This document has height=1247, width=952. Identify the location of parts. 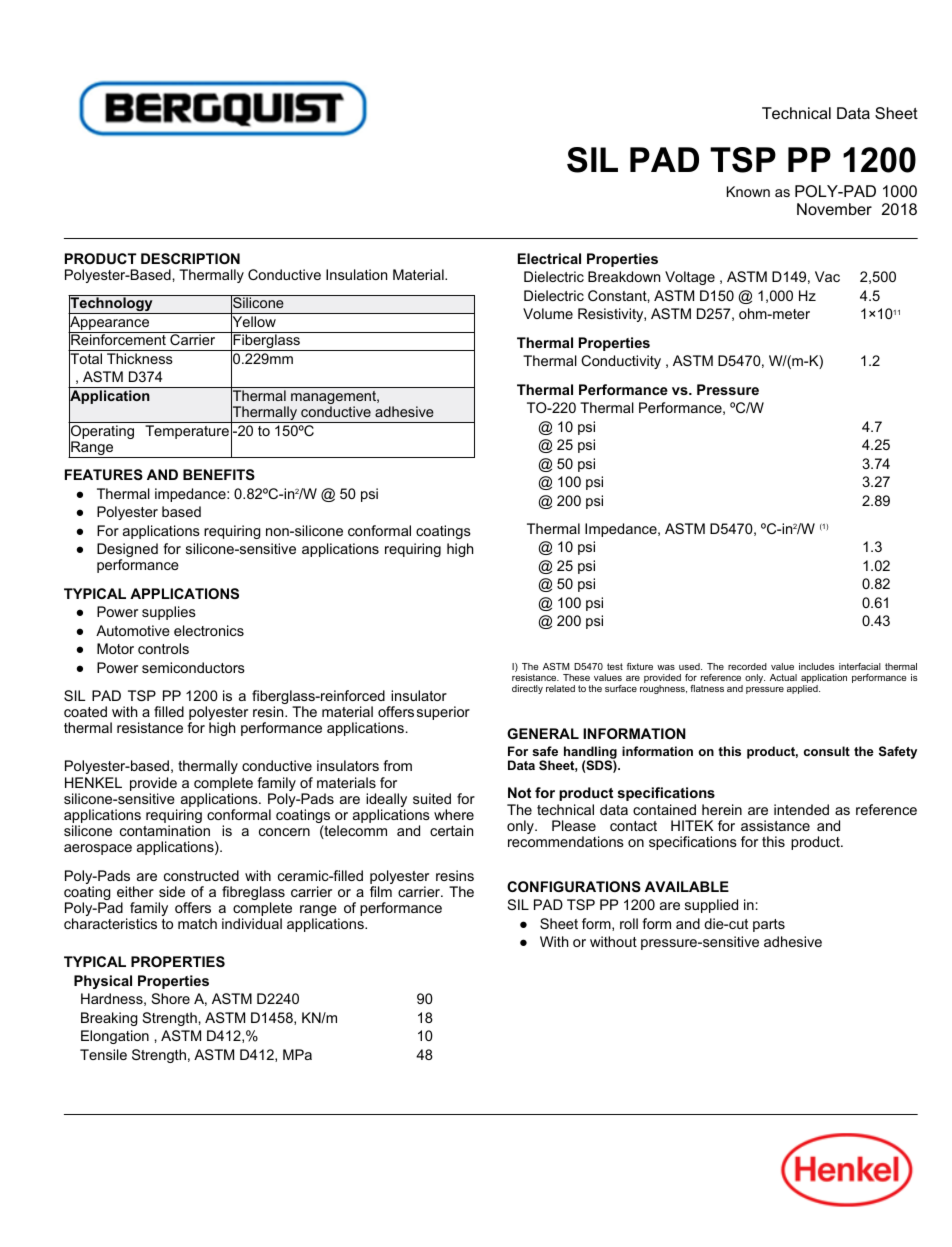
(769, 925).
